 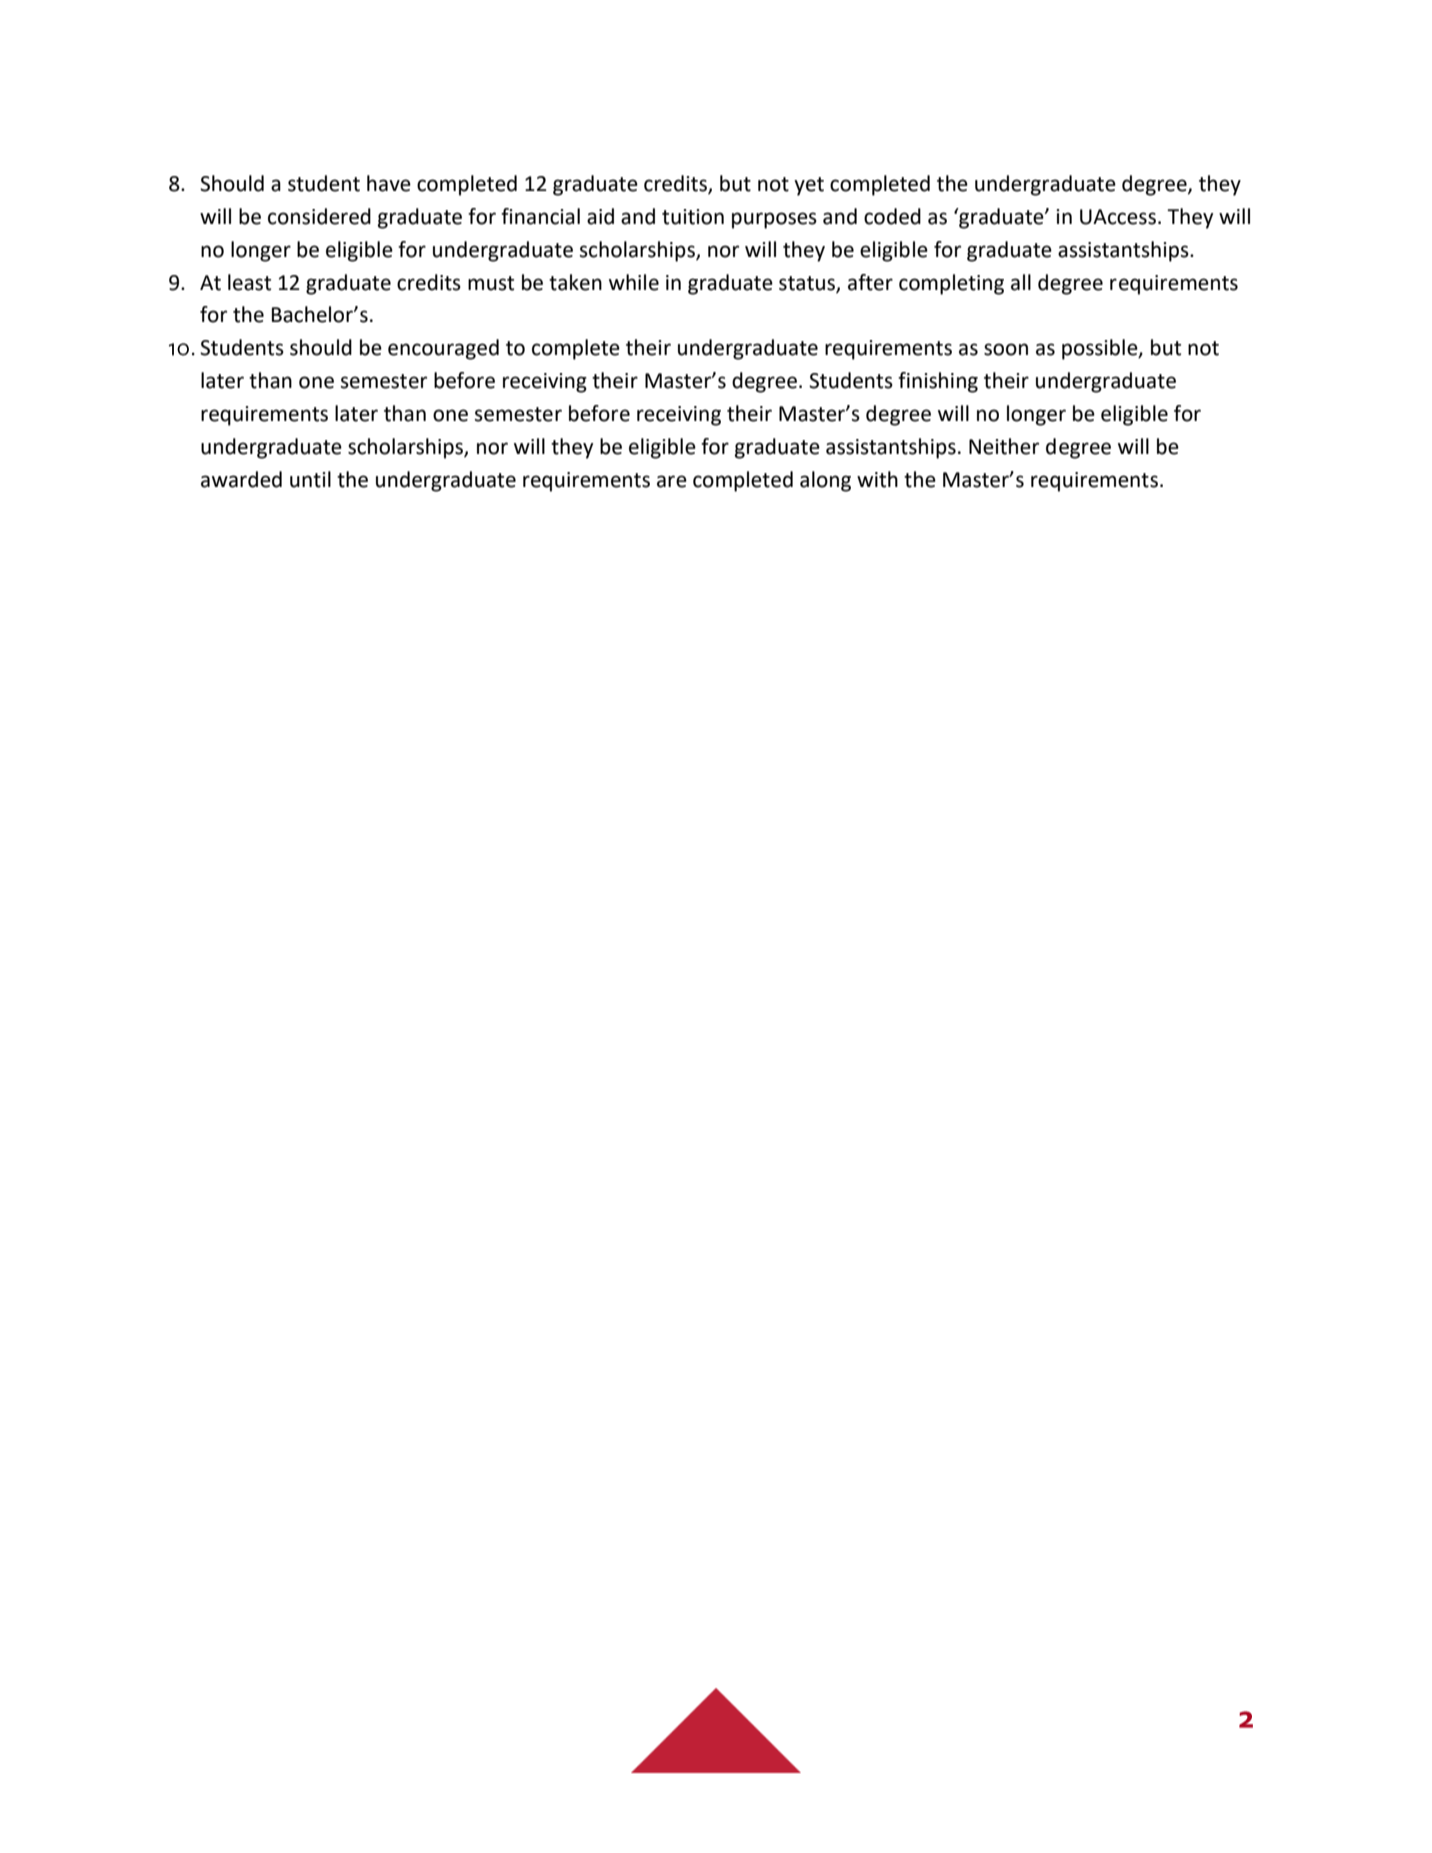 I want to click on aid, so click(x=600, y=216).
